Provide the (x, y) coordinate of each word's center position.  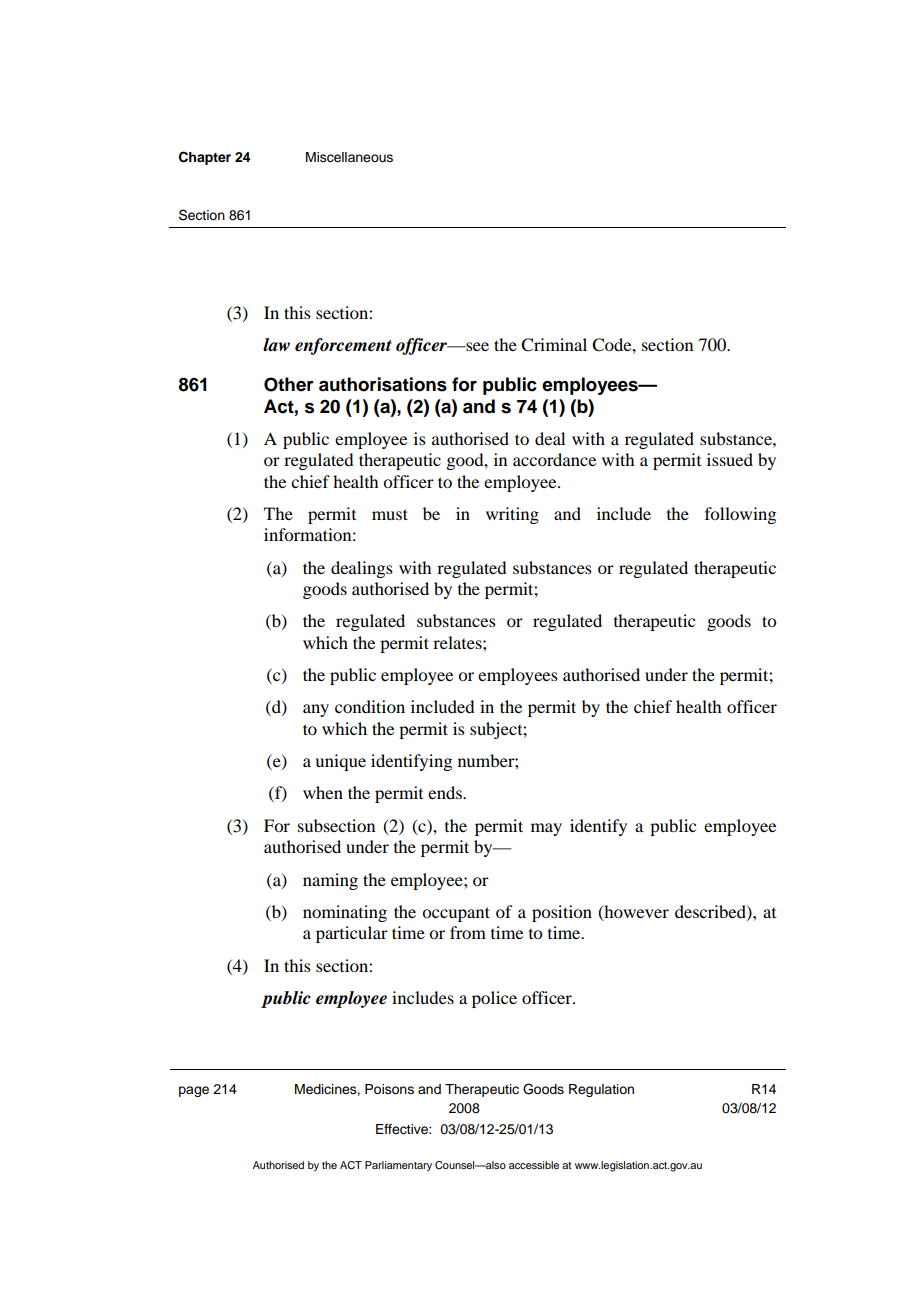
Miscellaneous (349, 157)
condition (370, 706)
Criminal (554, 345)
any (316, 710)
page (194, 1091)
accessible (534, 1165)
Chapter (205, 158)
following (740, 515)
